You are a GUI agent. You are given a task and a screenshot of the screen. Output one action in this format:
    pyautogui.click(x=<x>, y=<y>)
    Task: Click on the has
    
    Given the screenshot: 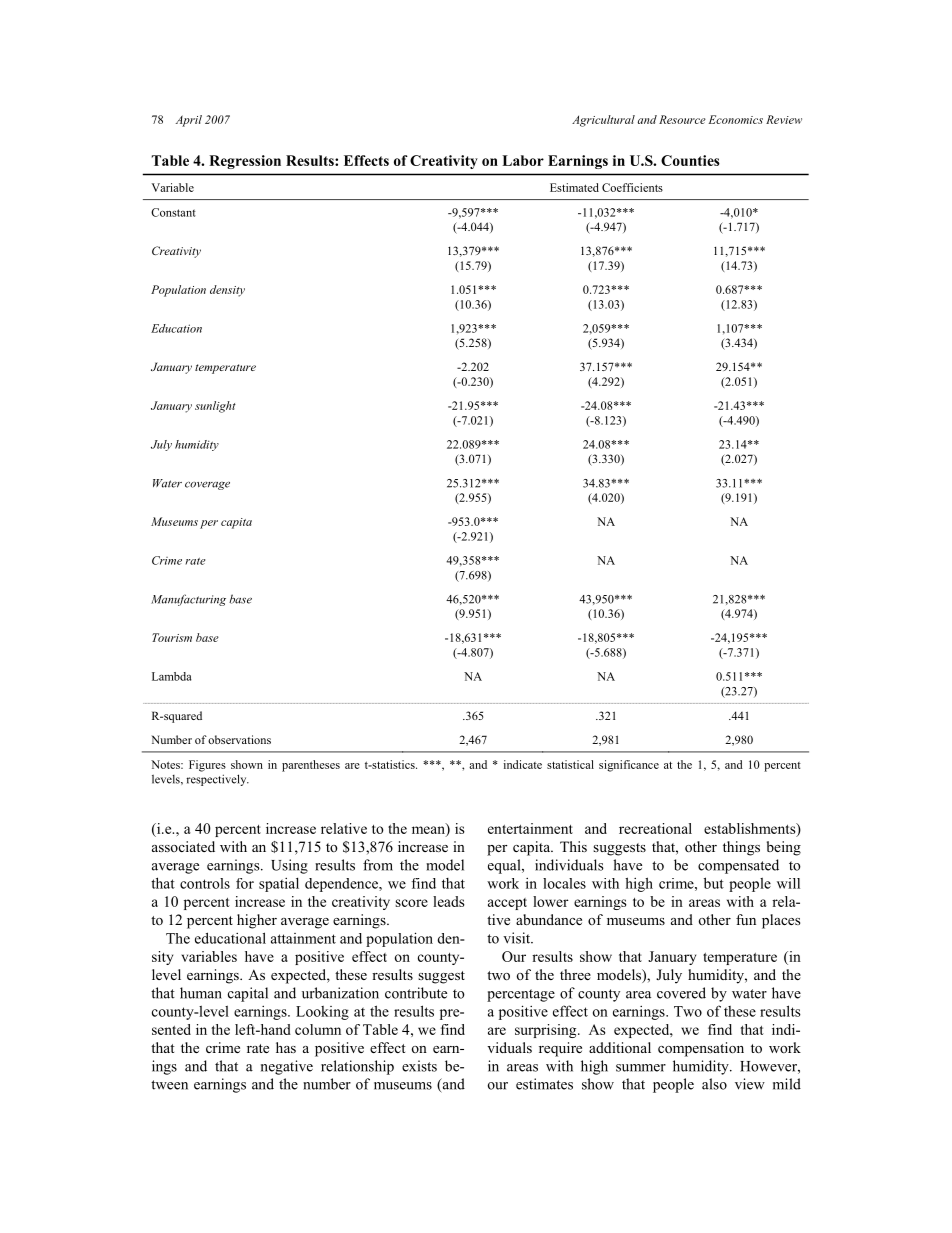 What is the action you would take?
    pyautogui.click(x=286, y=1047)
